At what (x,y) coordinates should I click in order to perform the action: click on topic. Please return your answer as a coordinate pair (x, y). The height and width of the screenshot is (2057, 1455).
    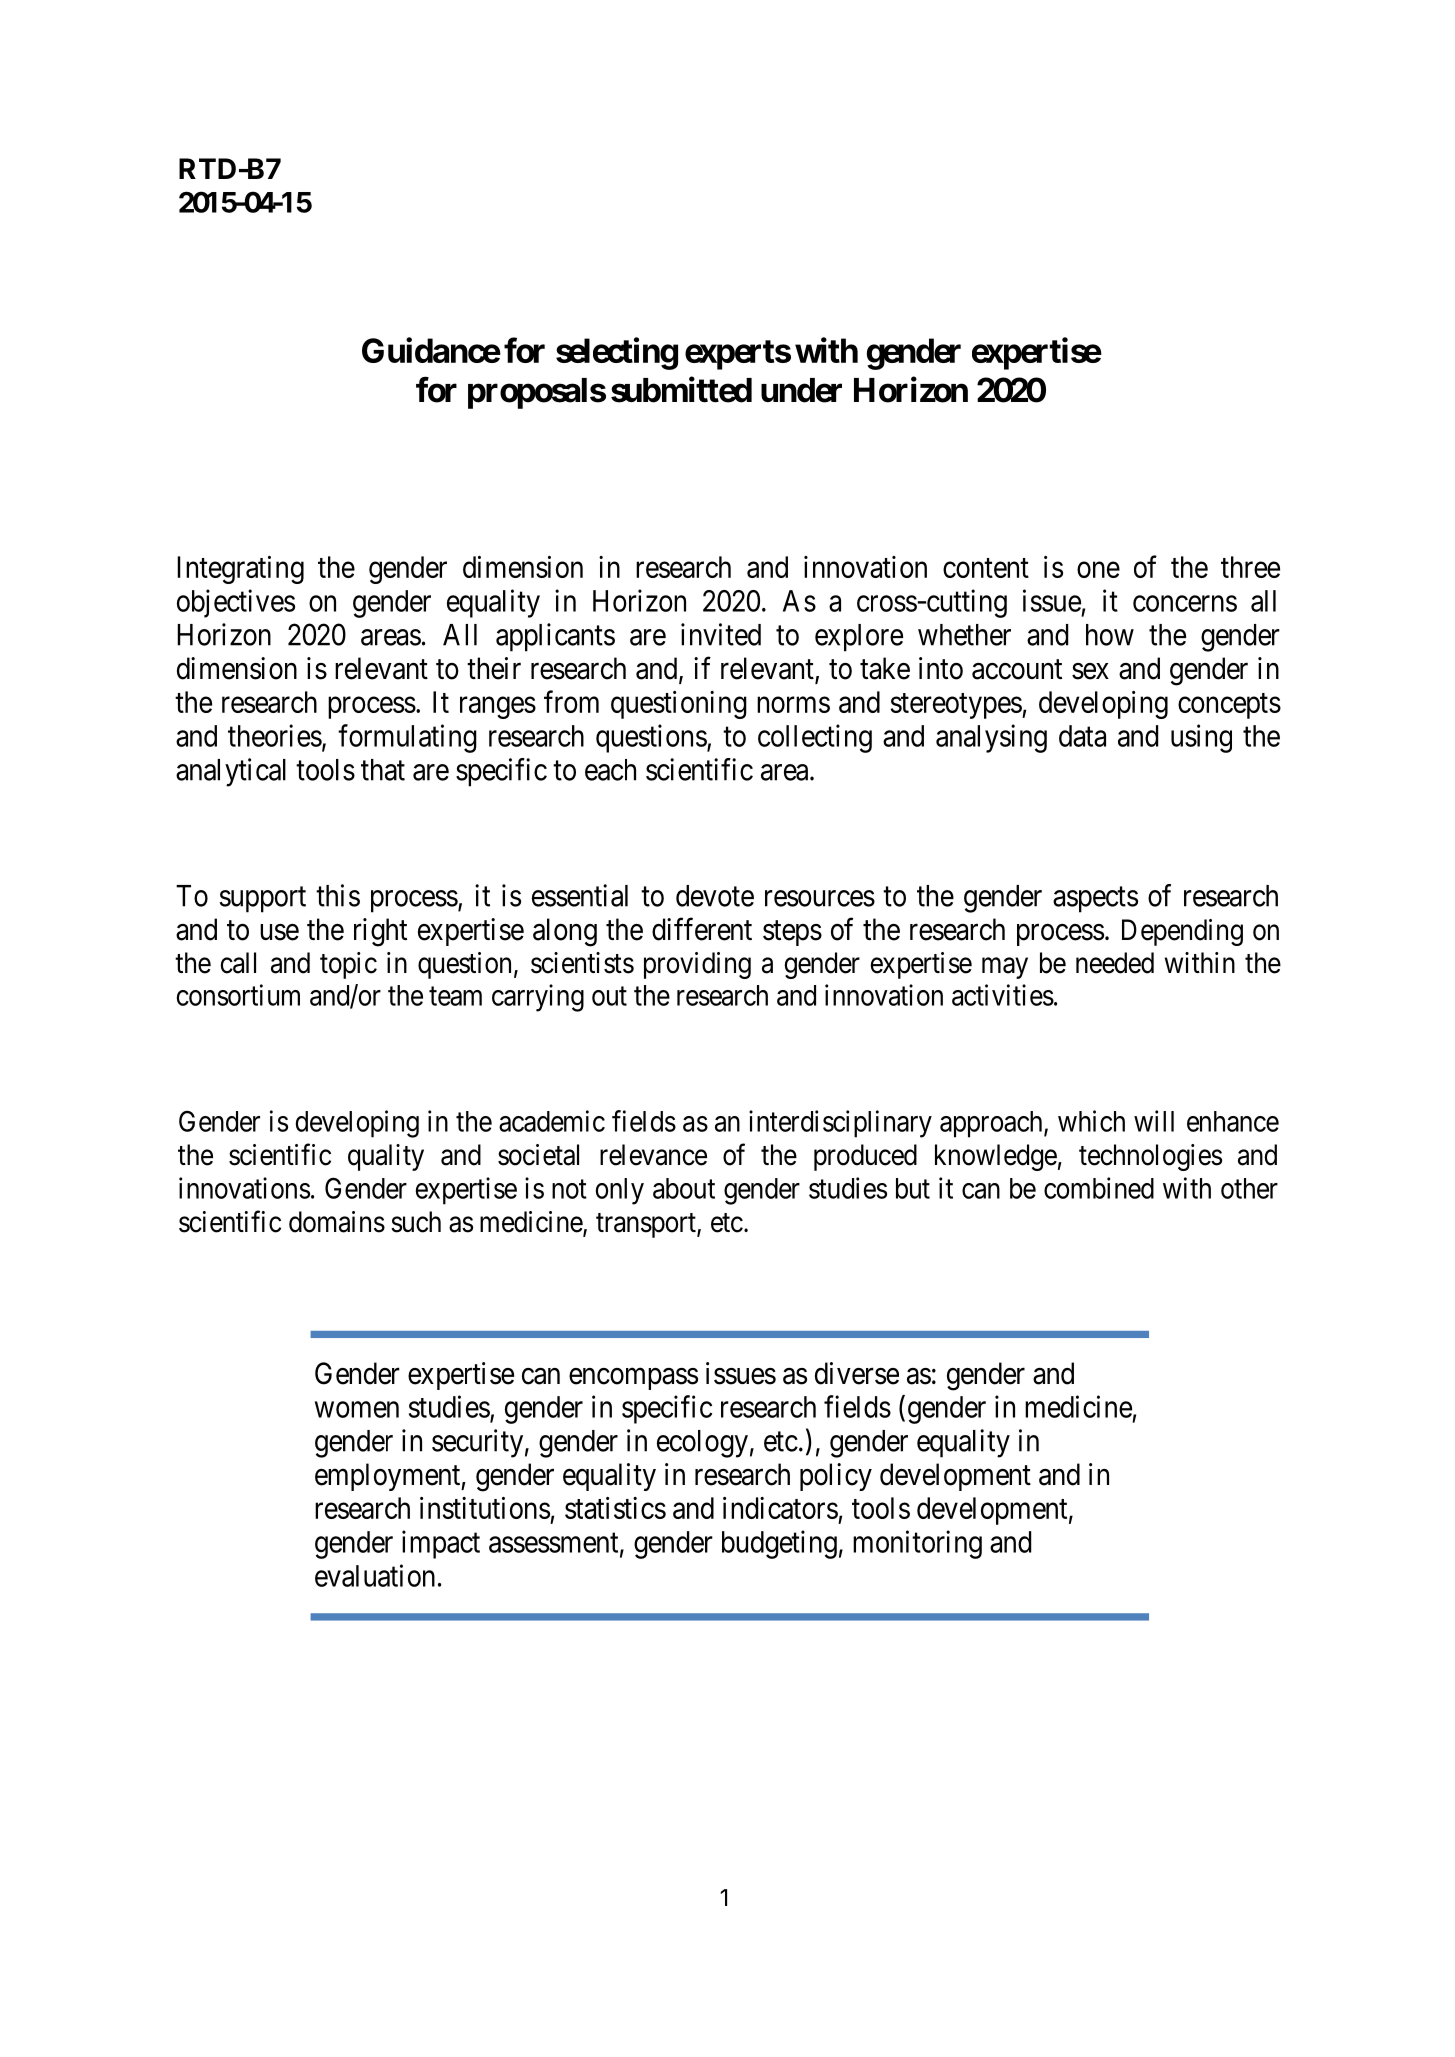
    Looking at the image, I should click on (348, 965).
